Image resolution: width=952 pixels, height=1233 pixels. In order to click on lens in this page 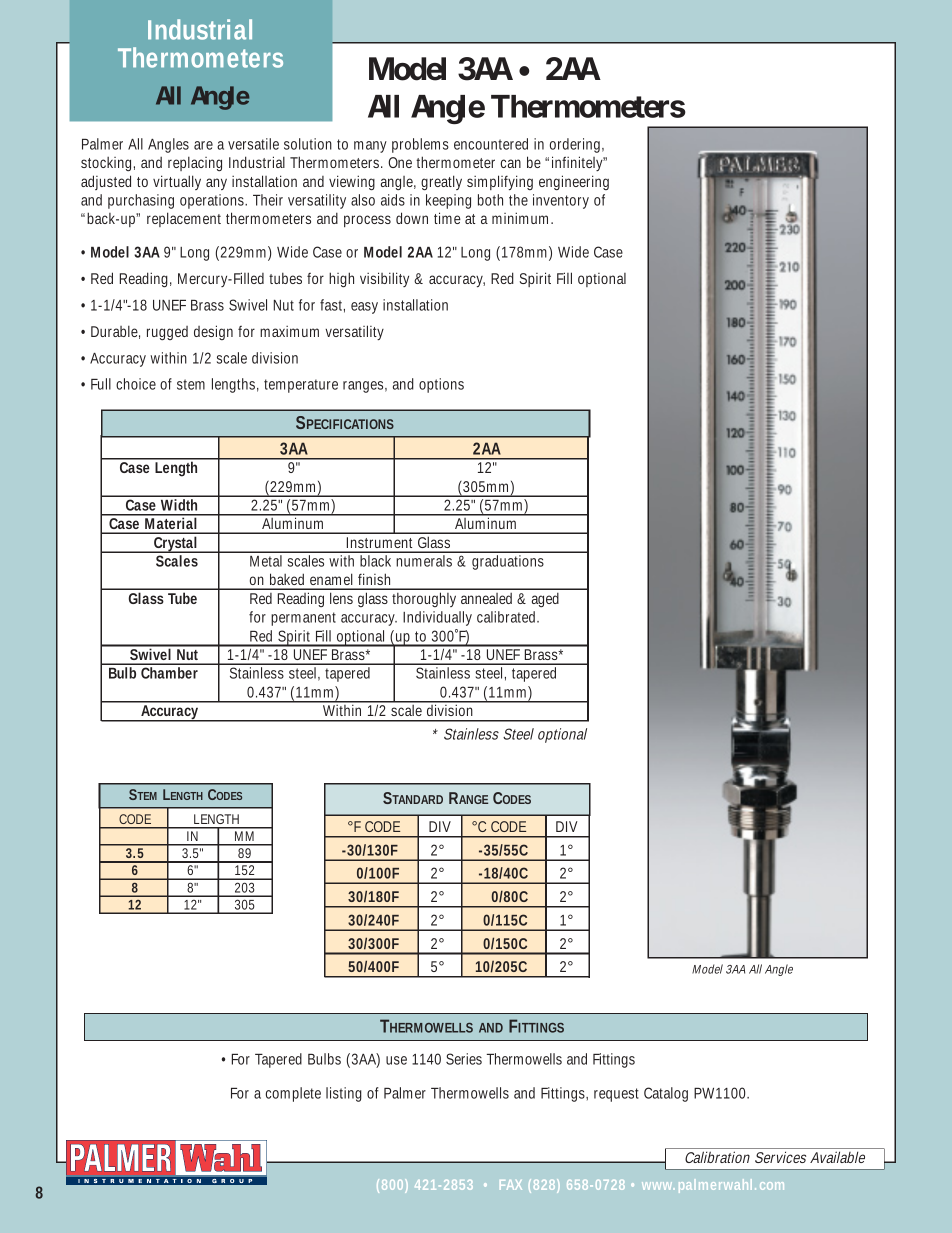, I will do `click(341, 598)`.
